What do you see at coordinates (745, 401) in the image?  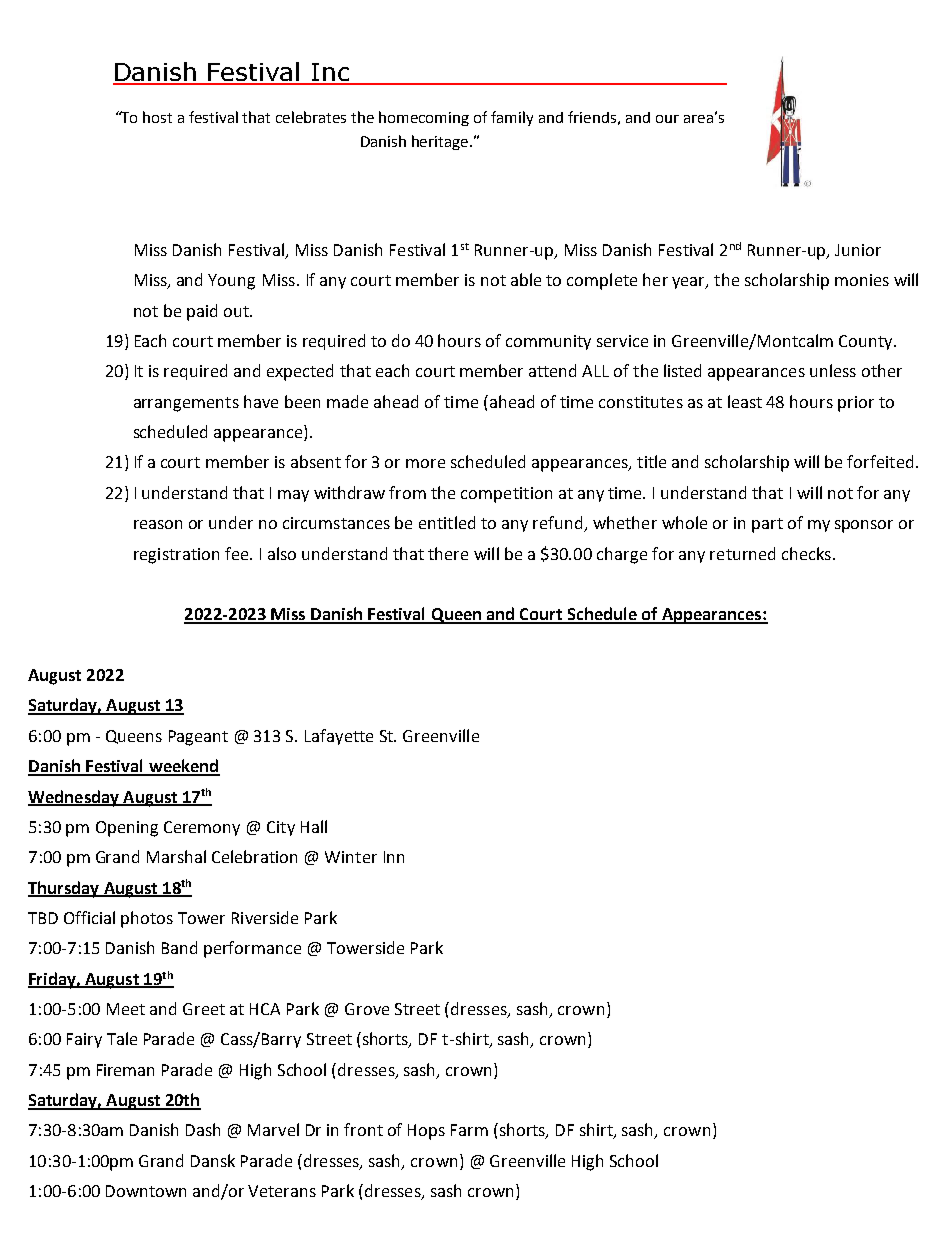 I see `least` at bounding box center [745, 401].
